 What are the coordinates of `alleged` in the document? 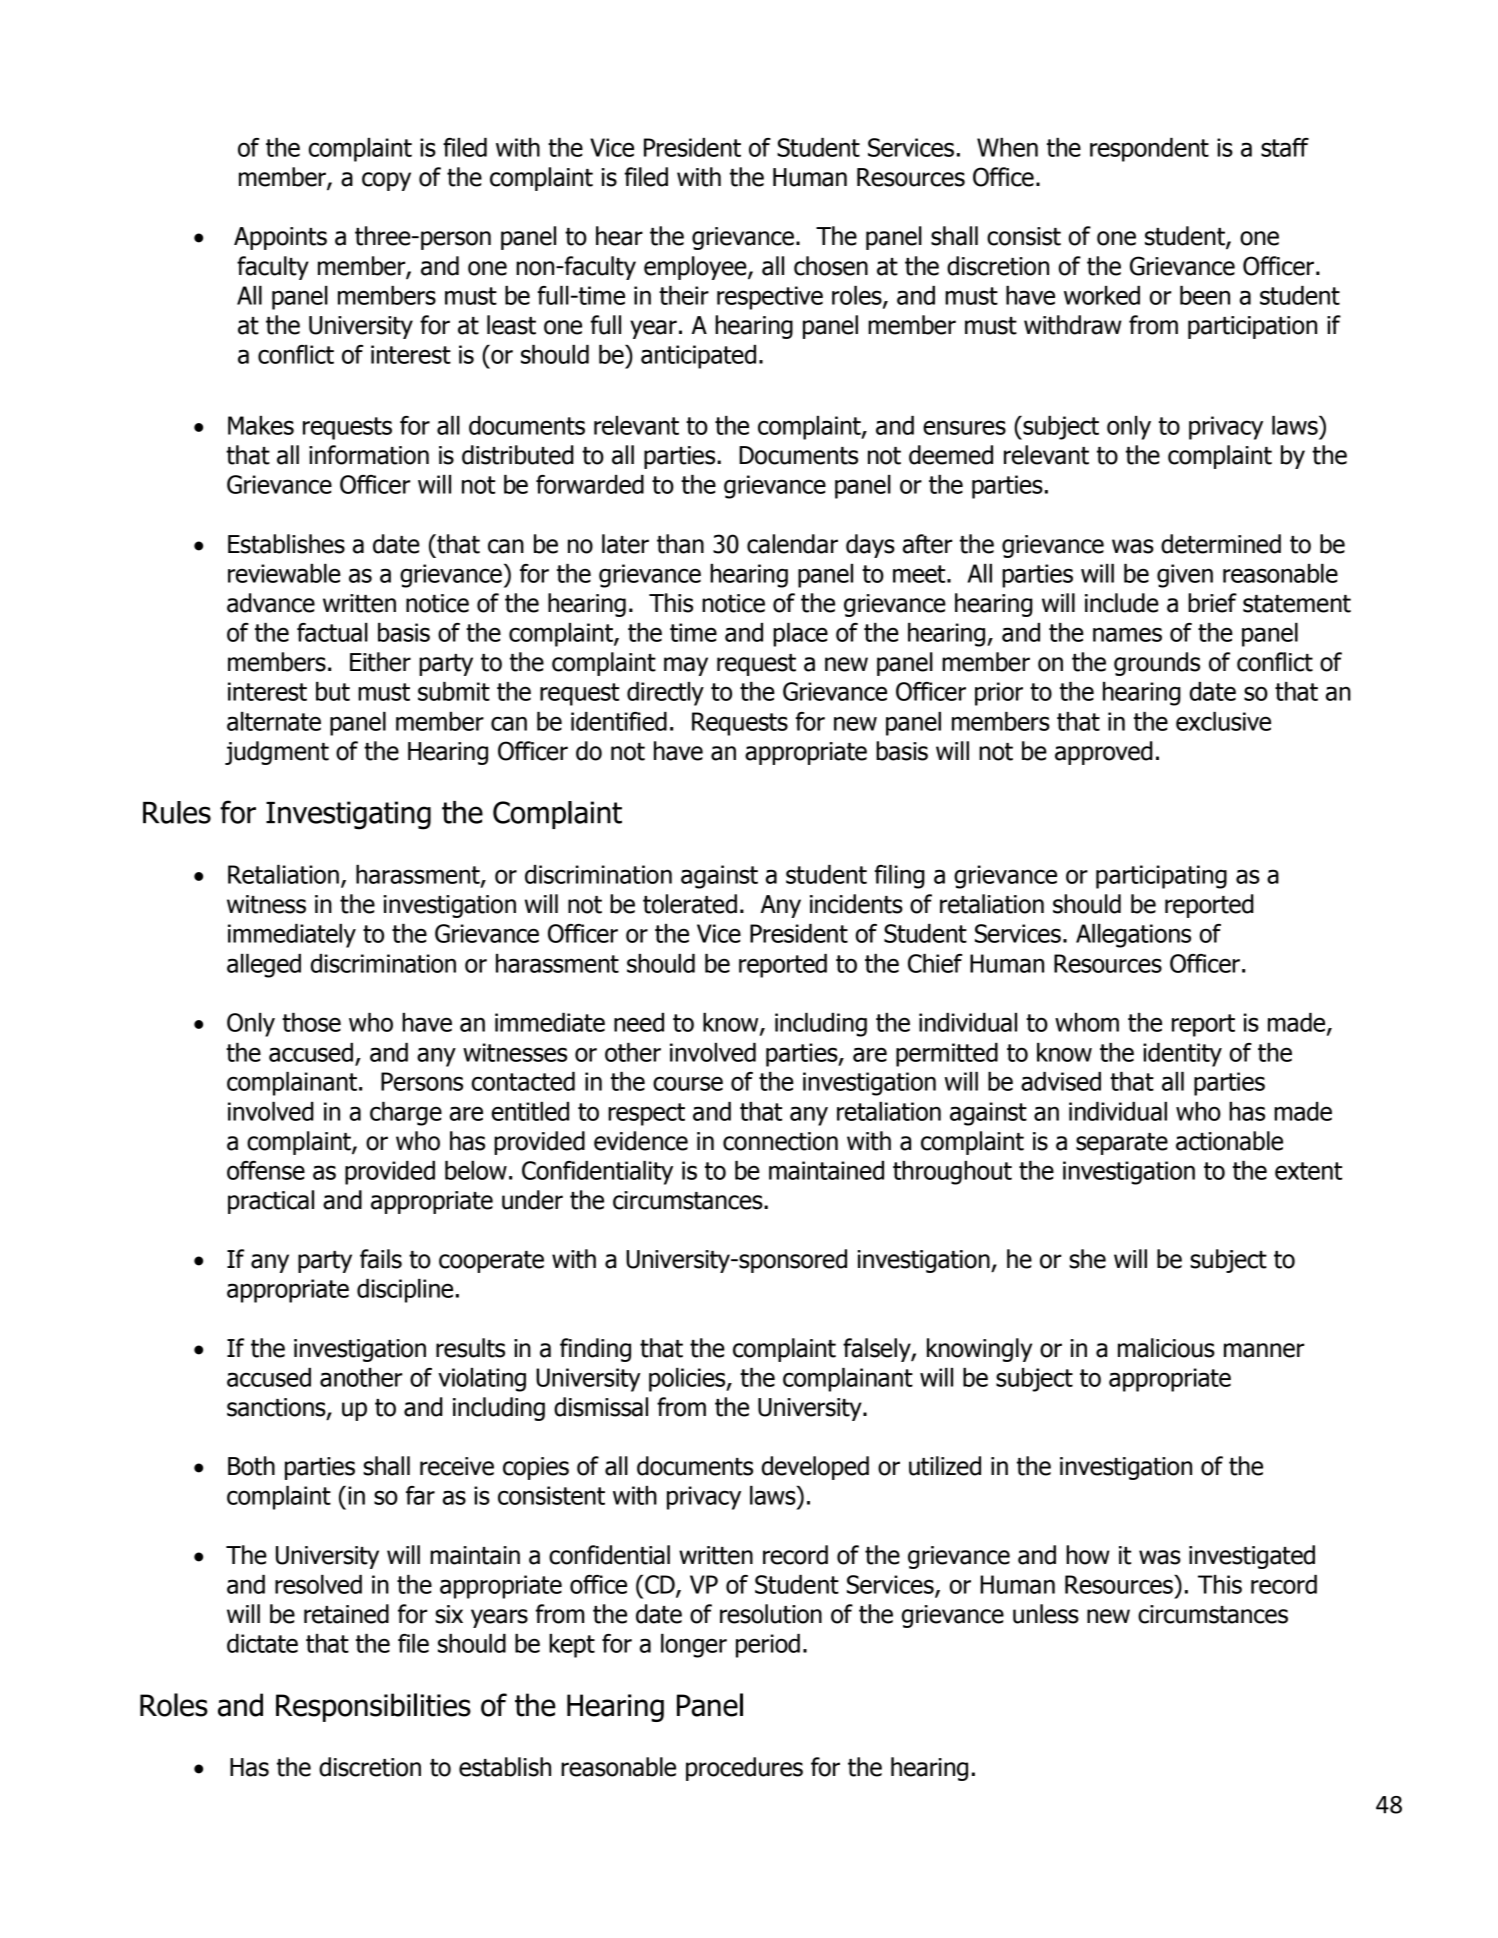 It's located at (264, 966).
